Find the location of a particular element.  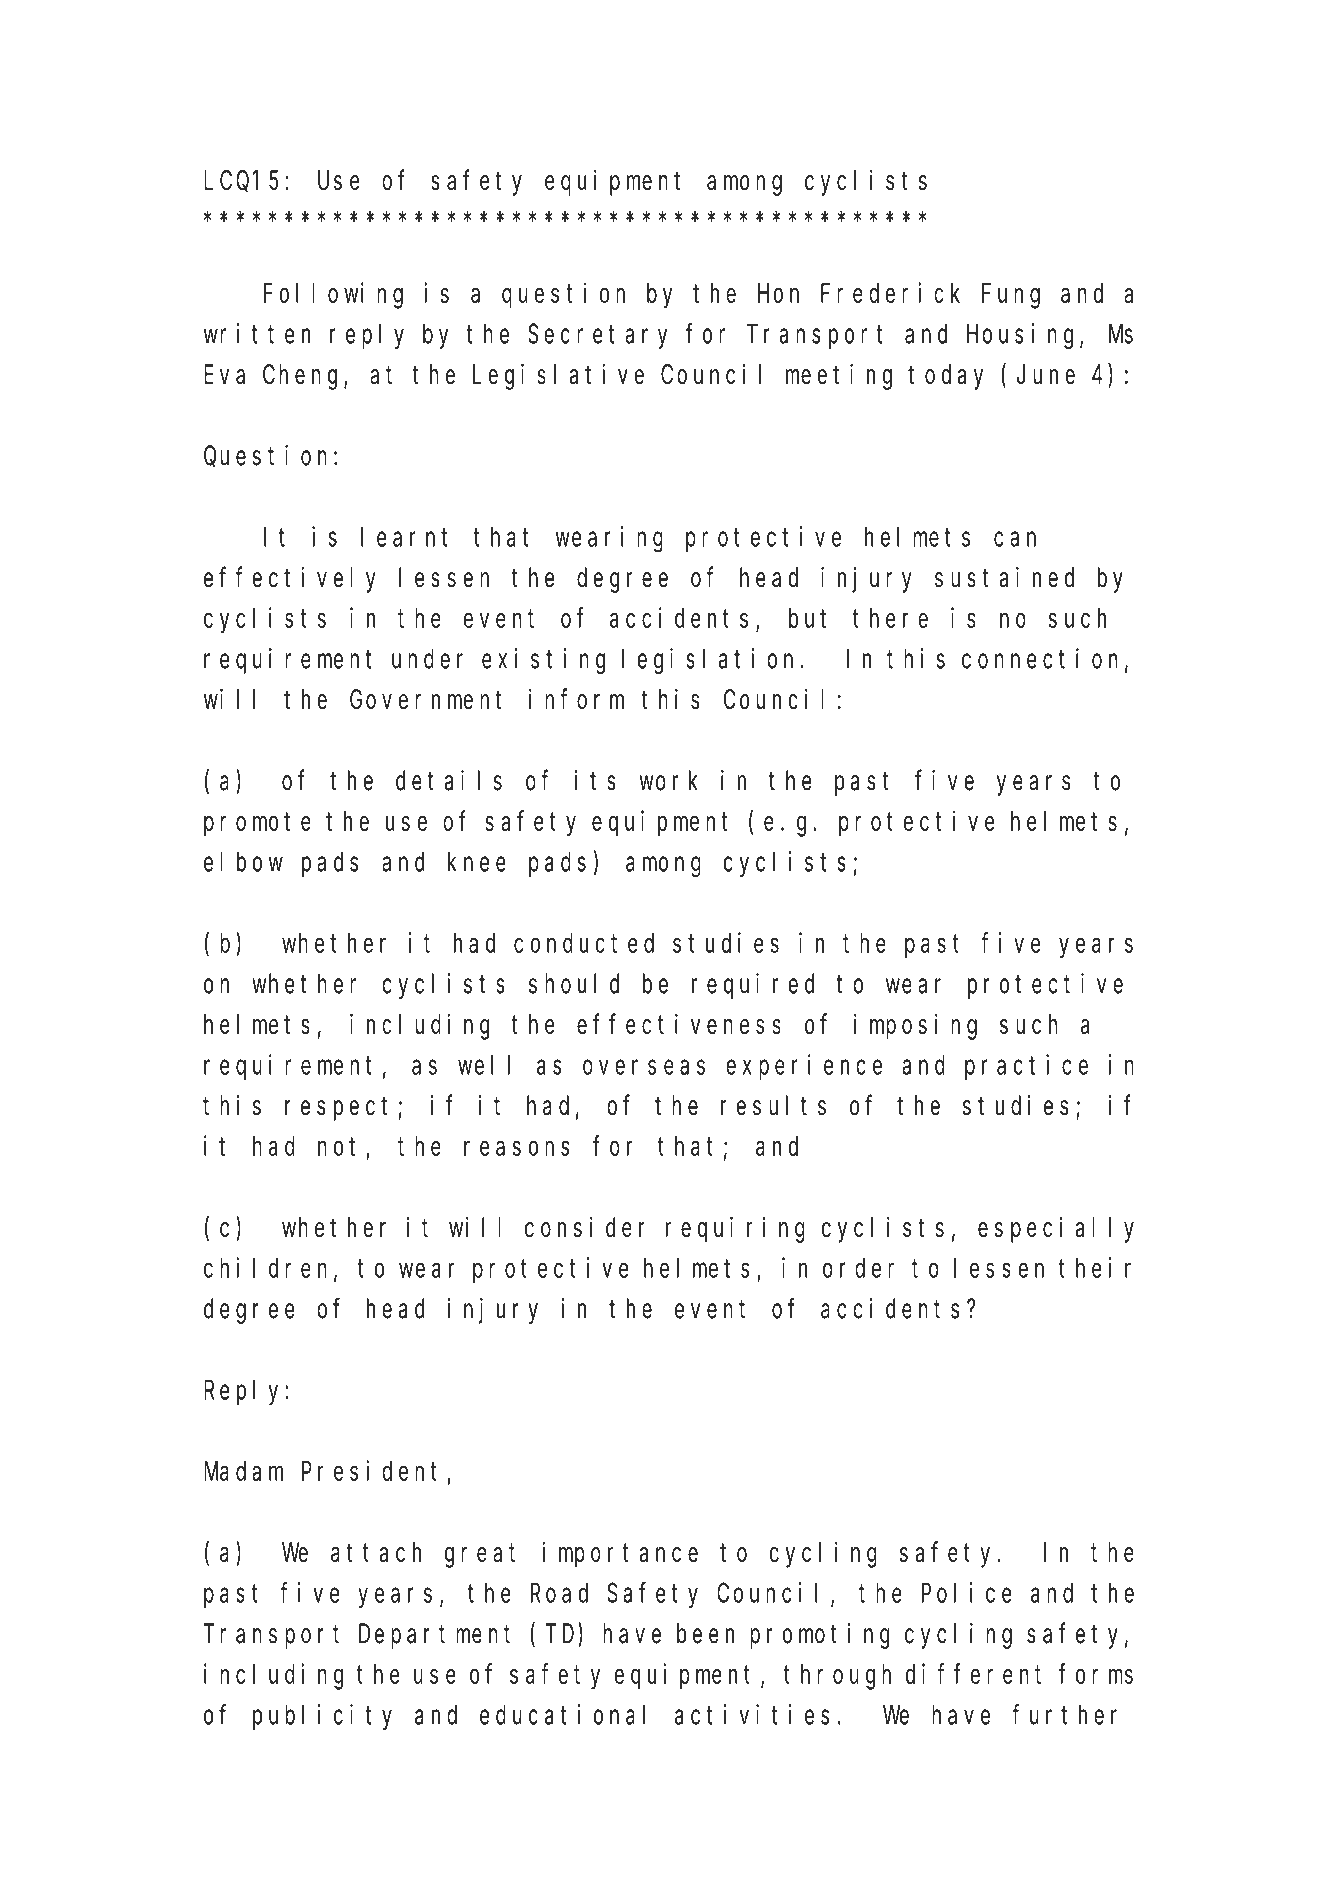

inform is located at coordinates (576, 699).
